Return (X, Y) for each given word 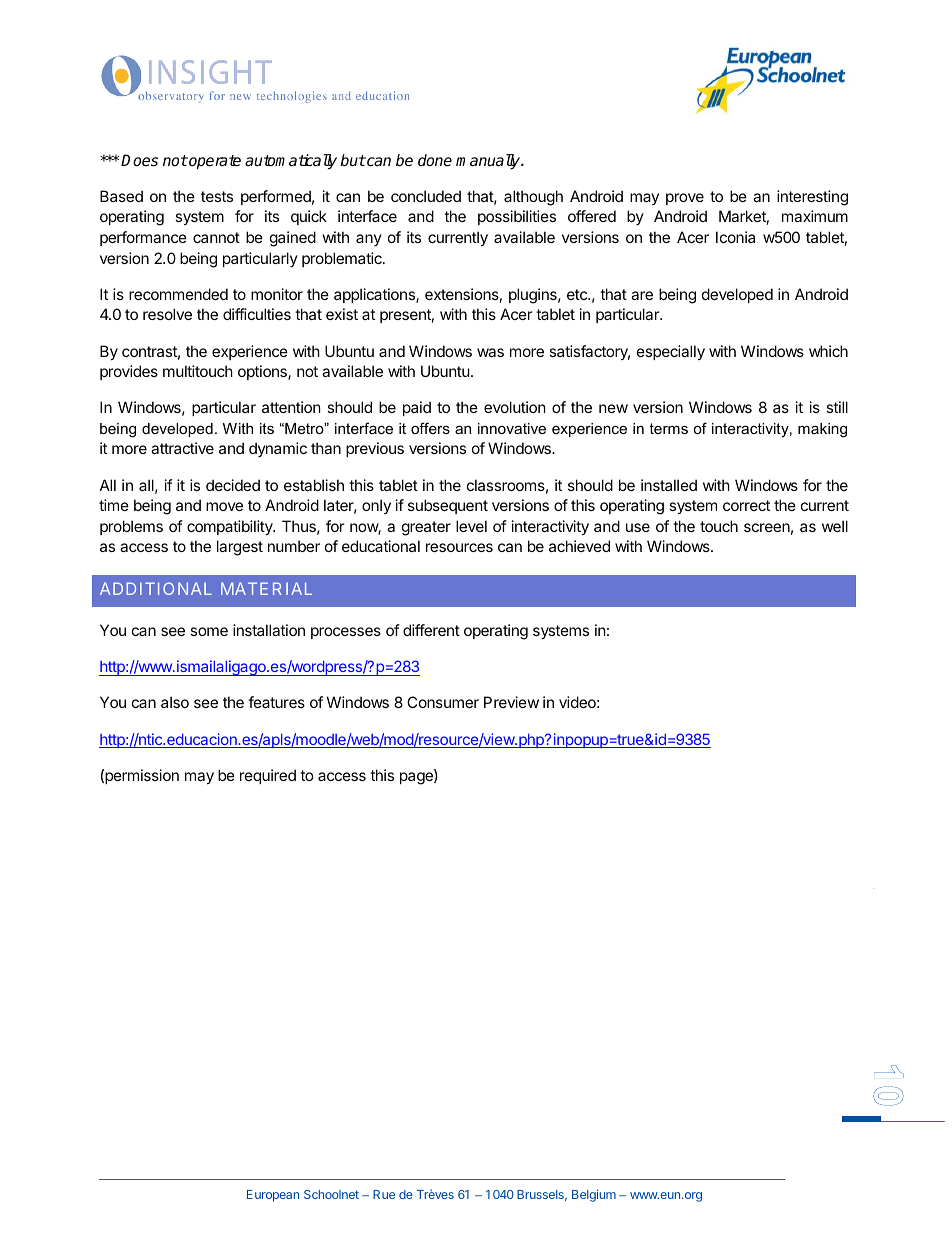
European (273, 1196)
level (471, 526)
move (224, 506)
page (417, 778)
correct (746, 505)
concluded (426, 196)
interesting (812, 198)
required (268, 776)
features (276, 702)
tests (217, 196)
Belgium (594, 1195)
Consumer (443, 702)
